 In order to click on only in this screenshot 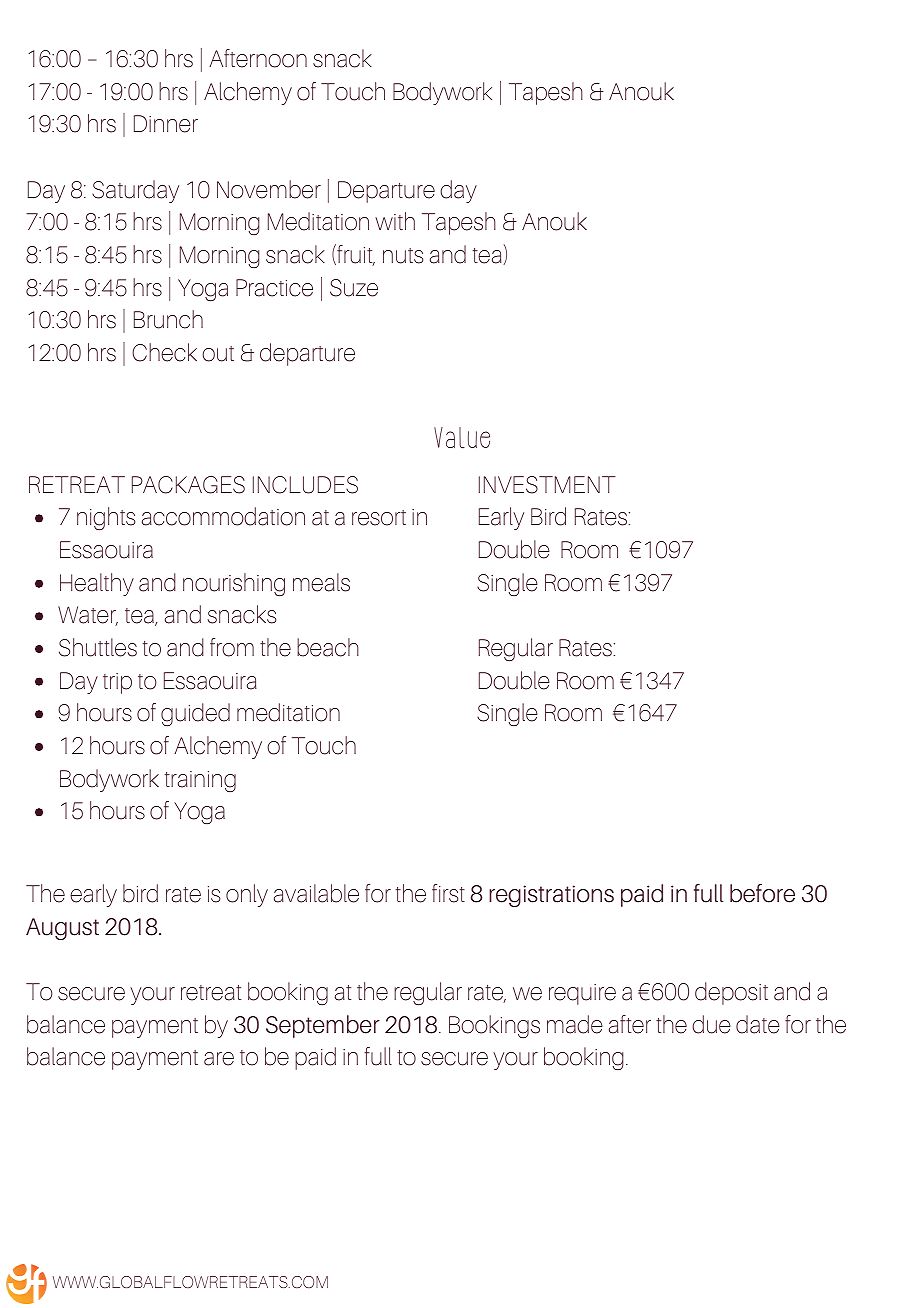, I will do `click(247, 895)`.
